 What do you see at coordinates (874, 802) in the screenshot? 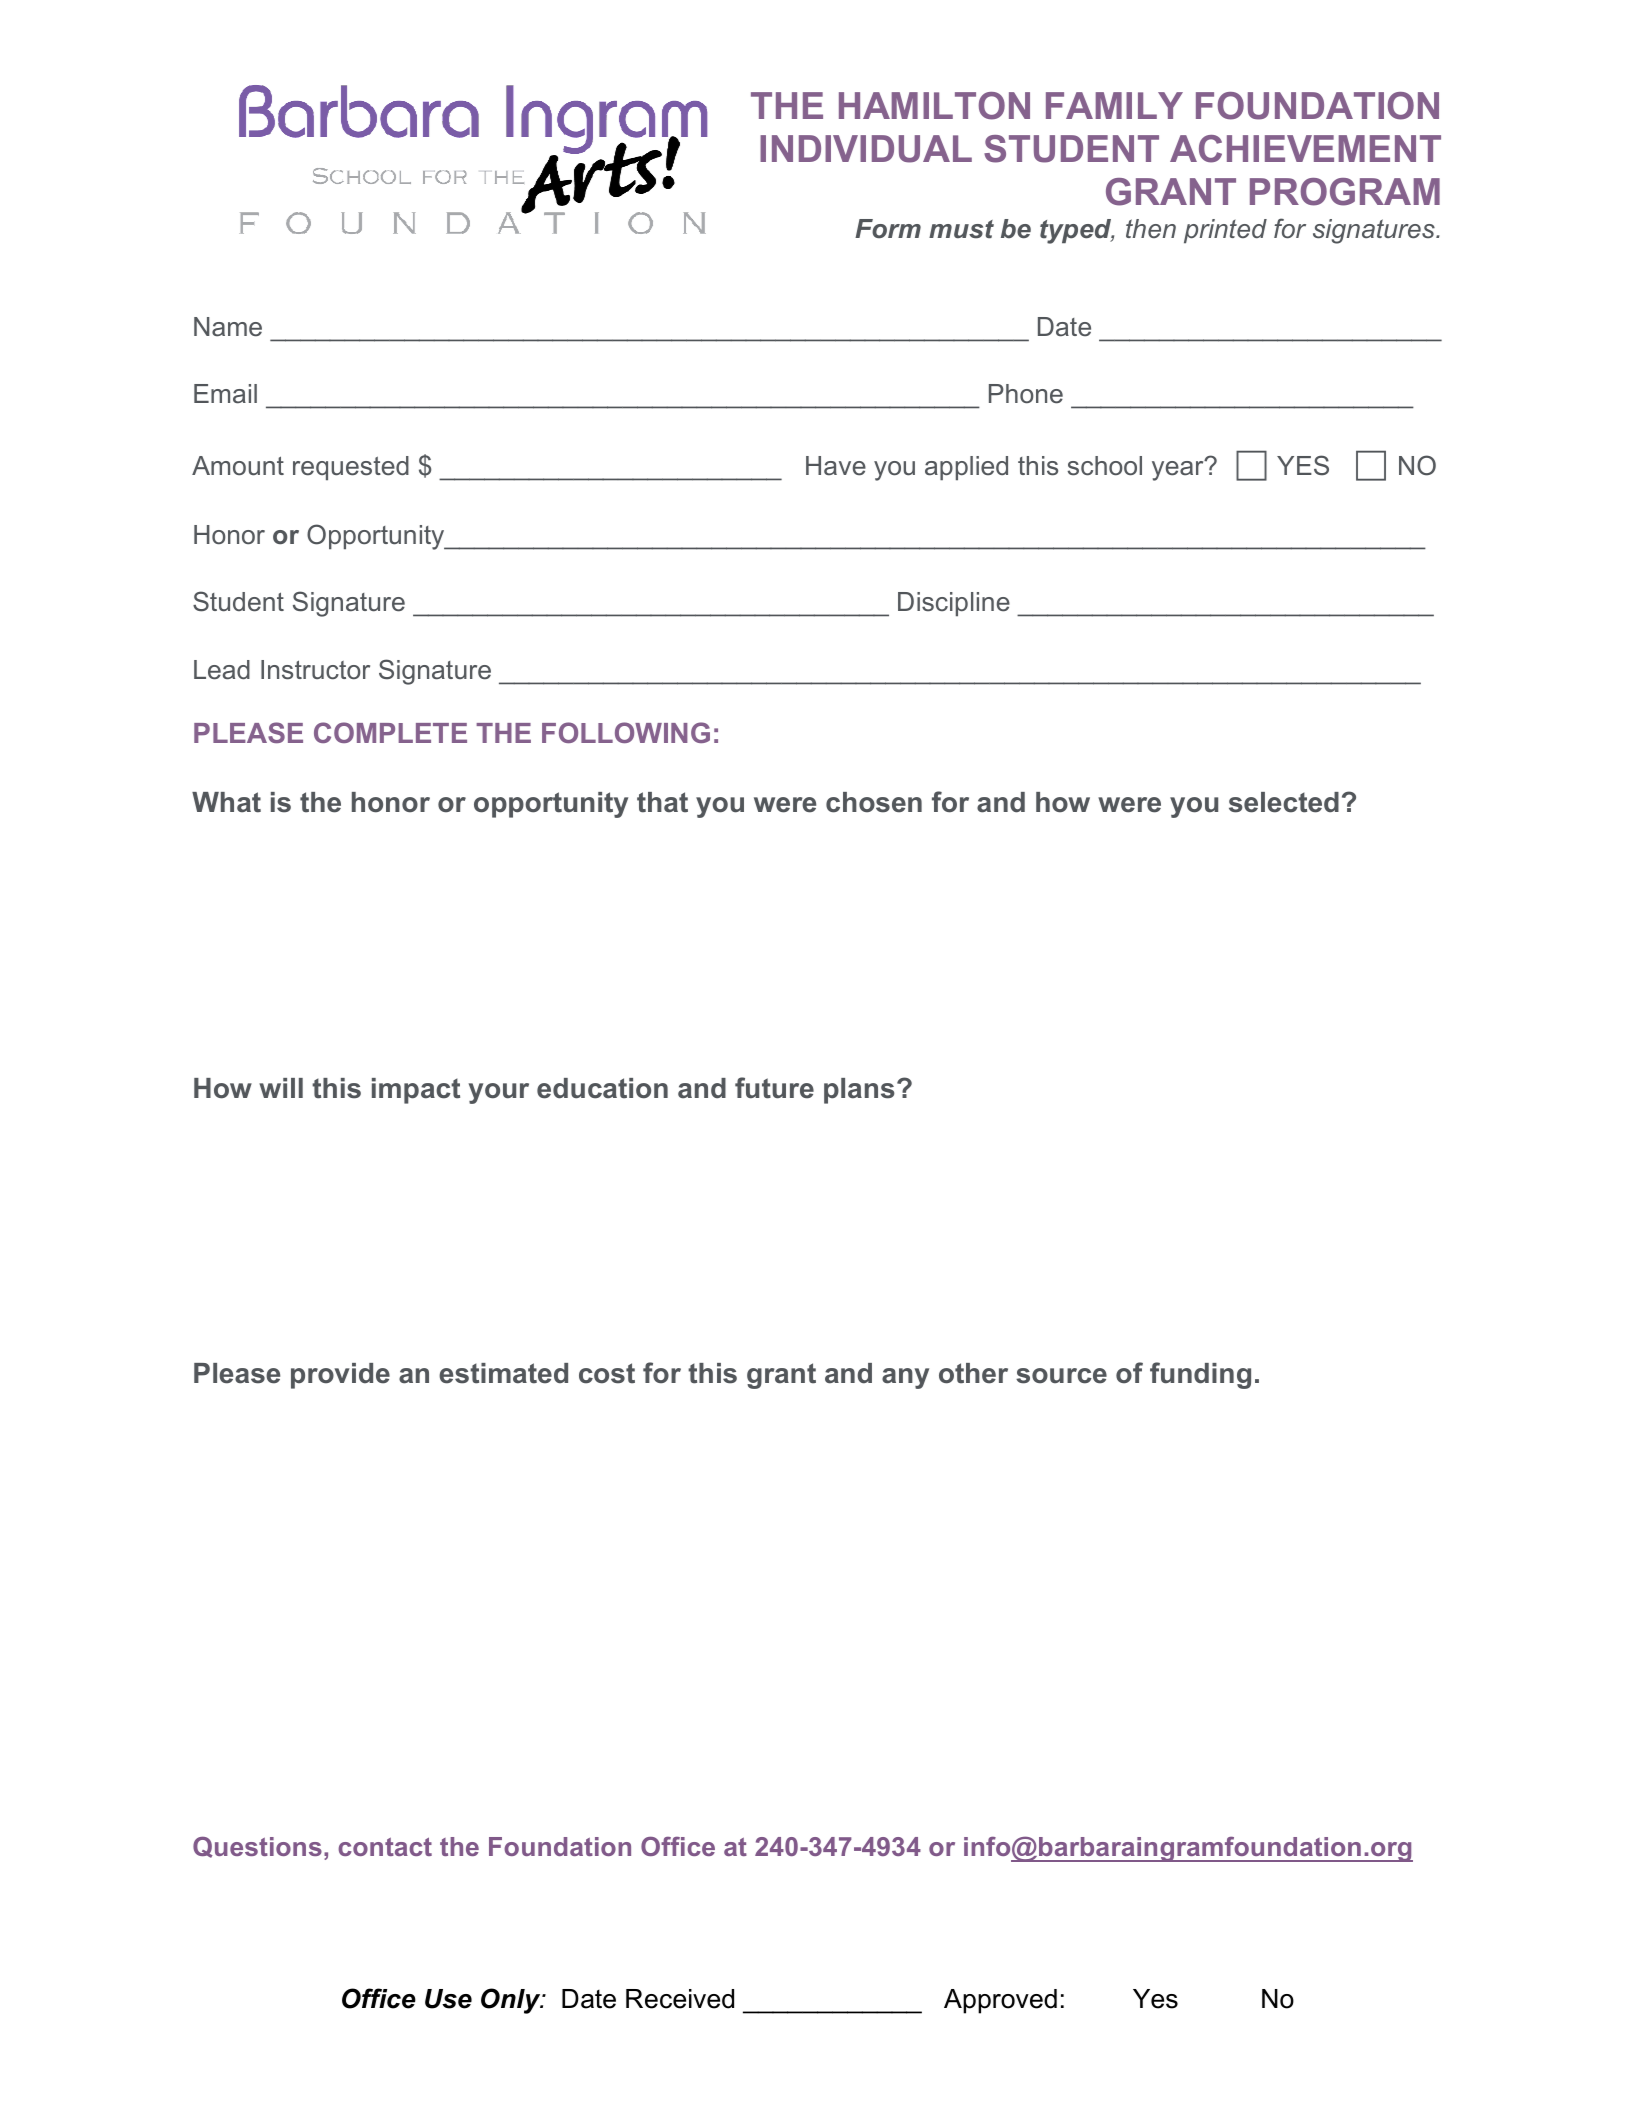
I see `chosen` at bounding box center [874, 802].
